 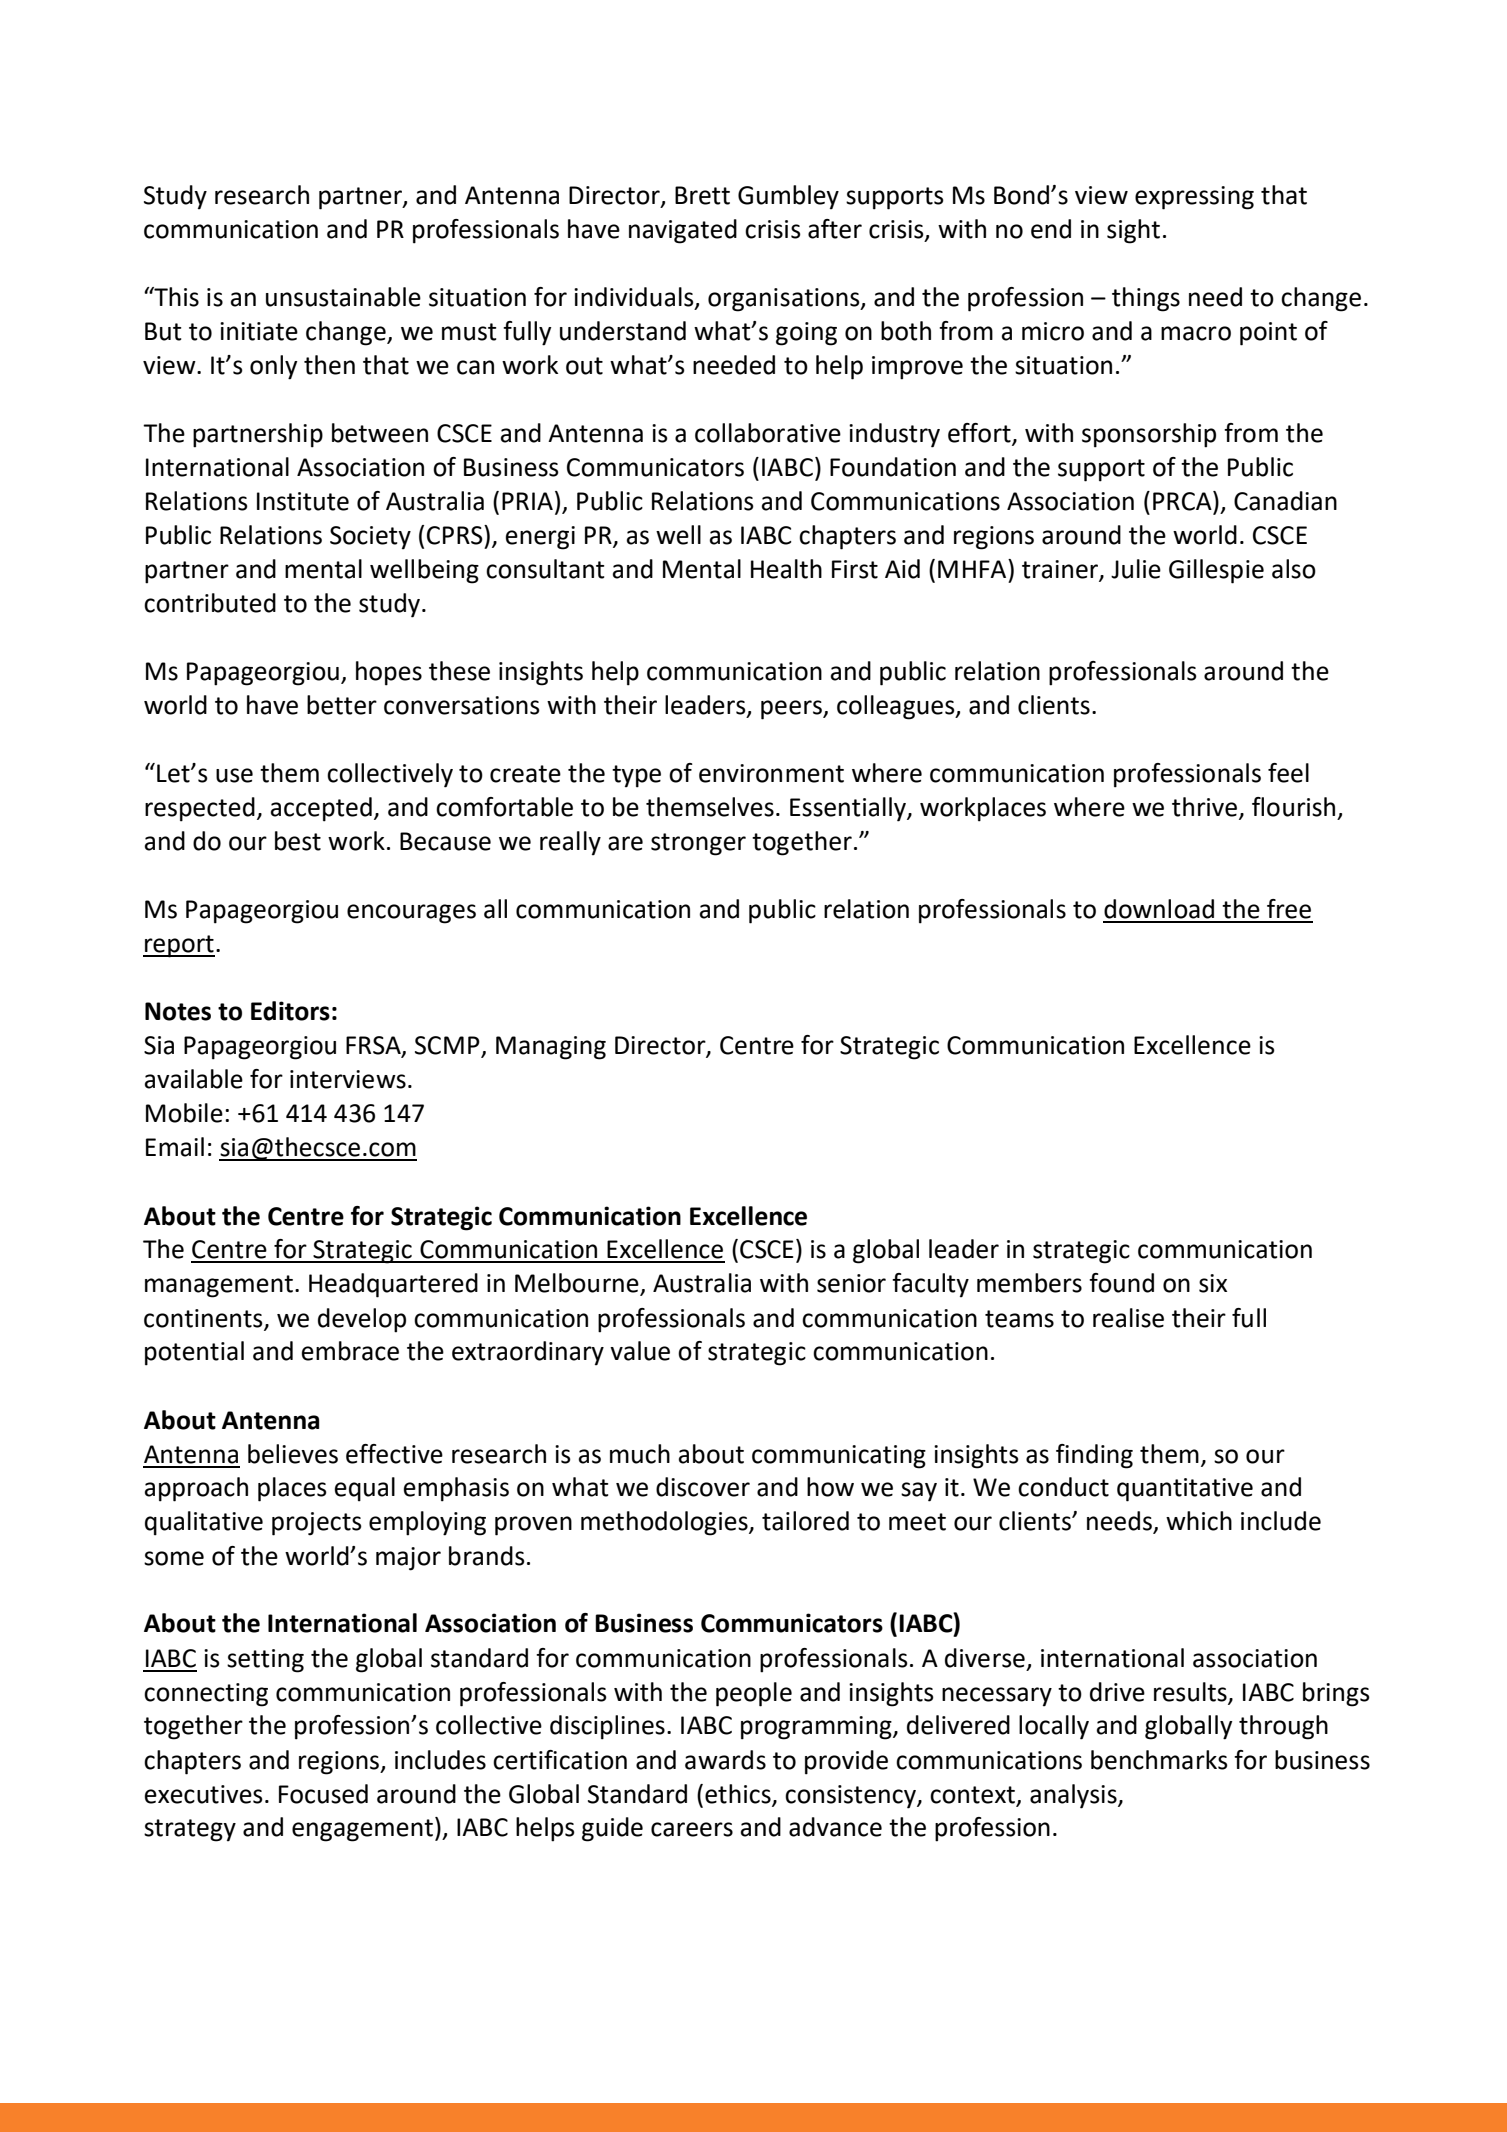 What do you see at coordinates (343, 297) in the screenshot?
I see `unsustainable` at bounding box center [343, 297].
